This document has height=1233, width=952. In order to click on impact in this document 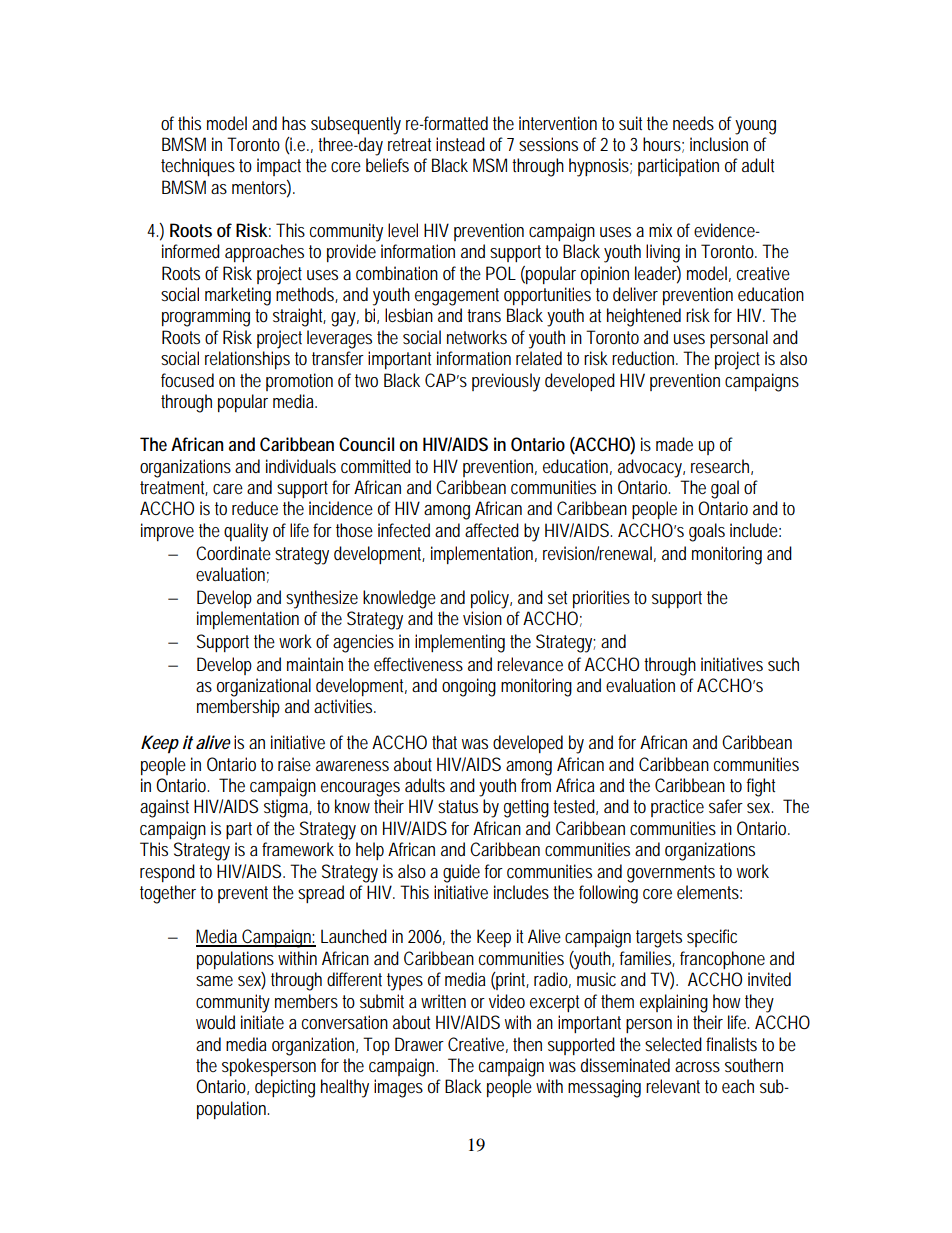, I will do `click(279, 167)`.
